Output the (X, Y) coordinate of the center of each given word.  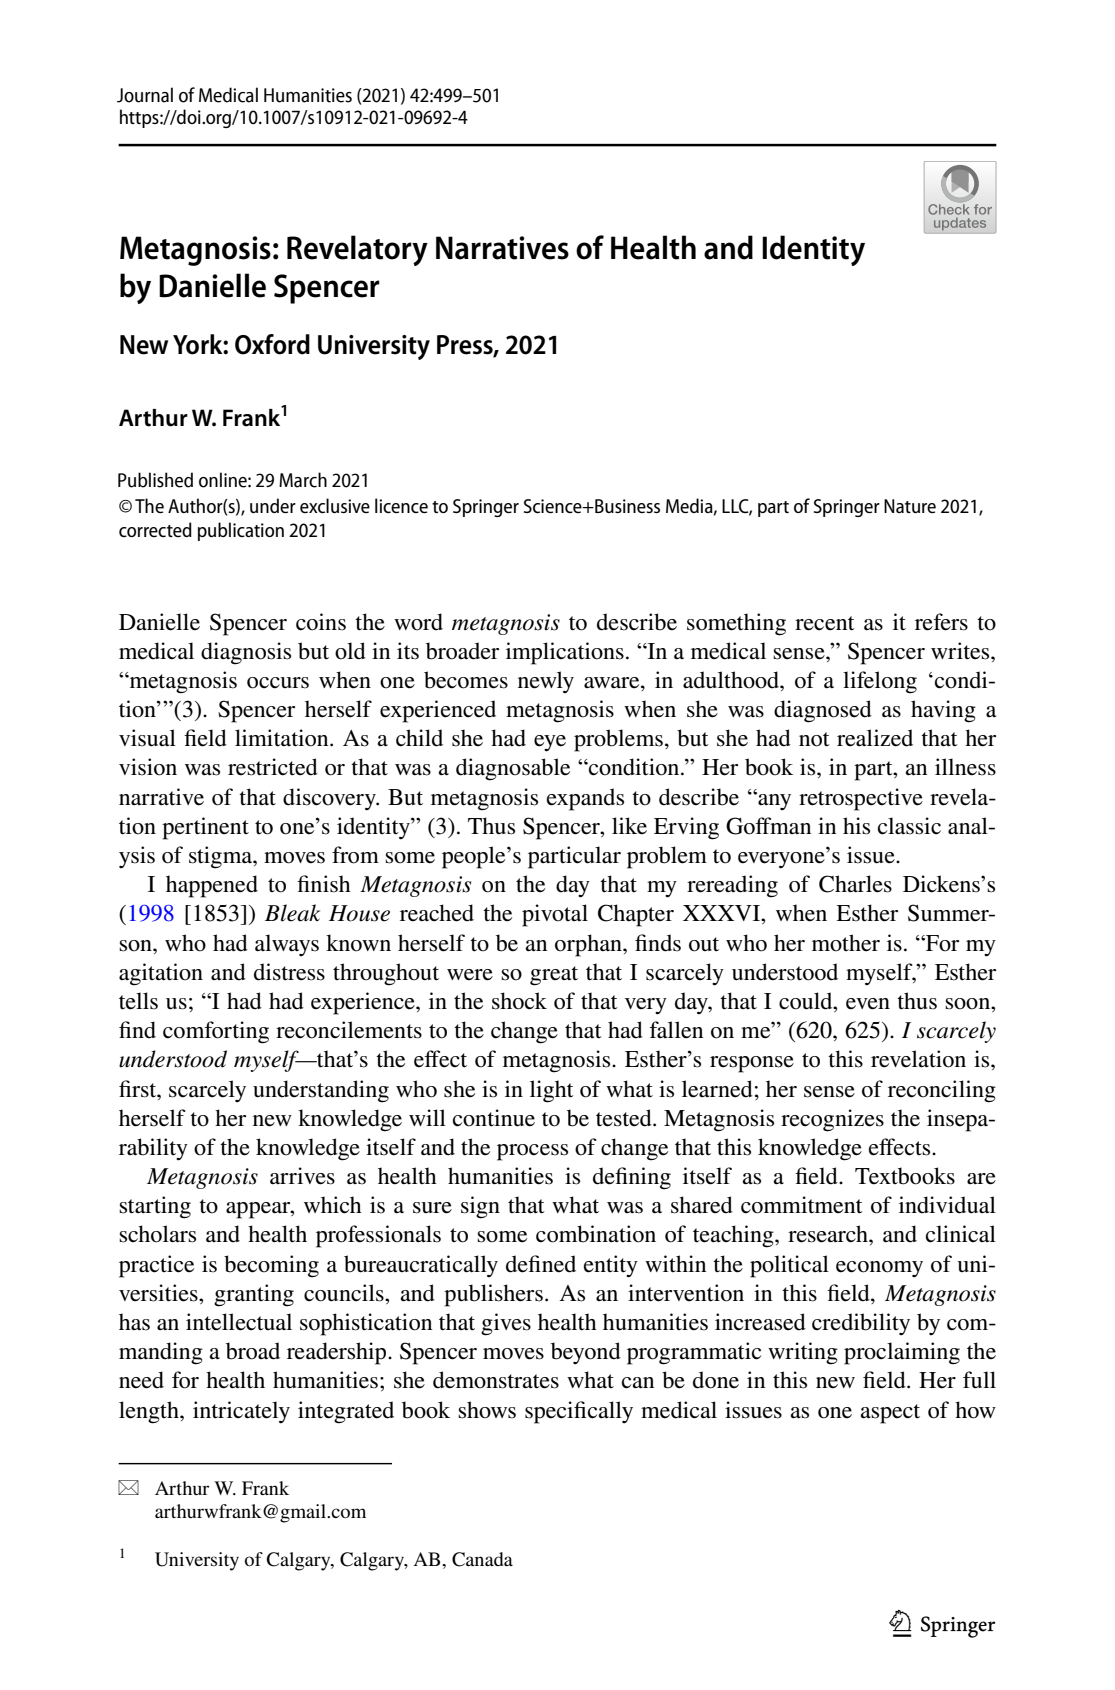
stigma (222, 857)
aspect (890, 1414)
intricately (241, 1412)
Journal (145, 95)
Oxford (272, 344)
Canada (482, 1559)
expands (585, 799)
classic (909, 826)
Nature (910, 506)
